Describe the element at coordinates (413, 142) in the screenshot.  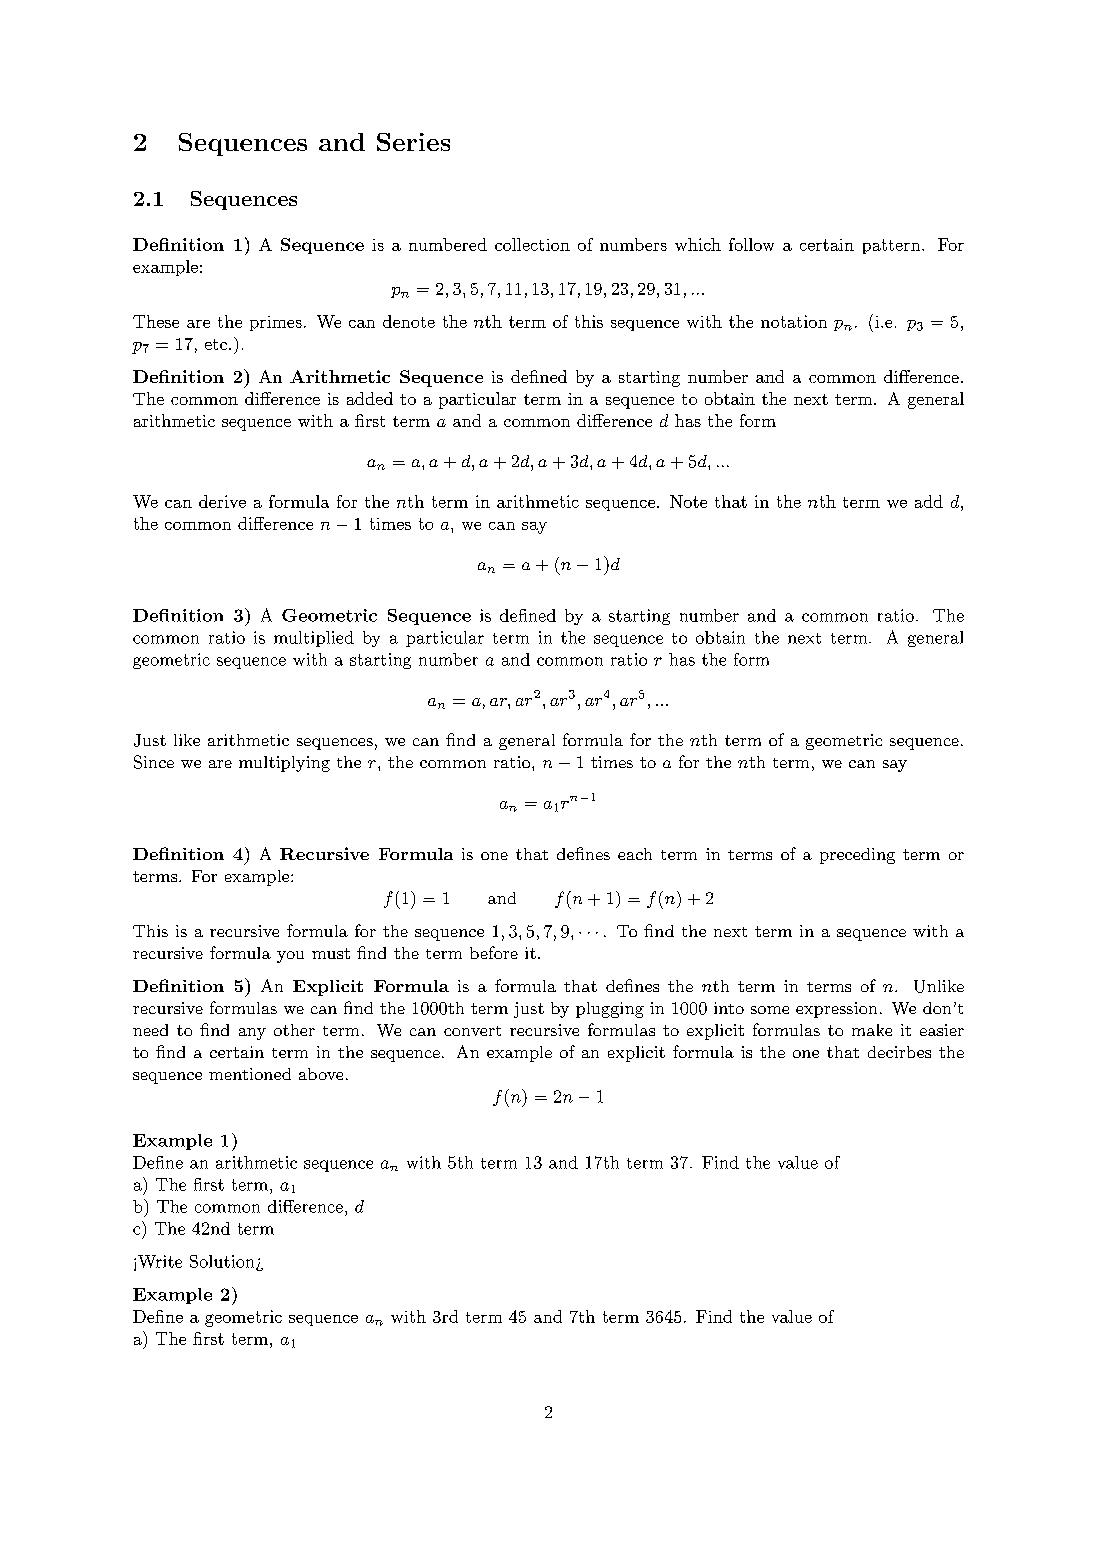
I see `Series` at that location.
